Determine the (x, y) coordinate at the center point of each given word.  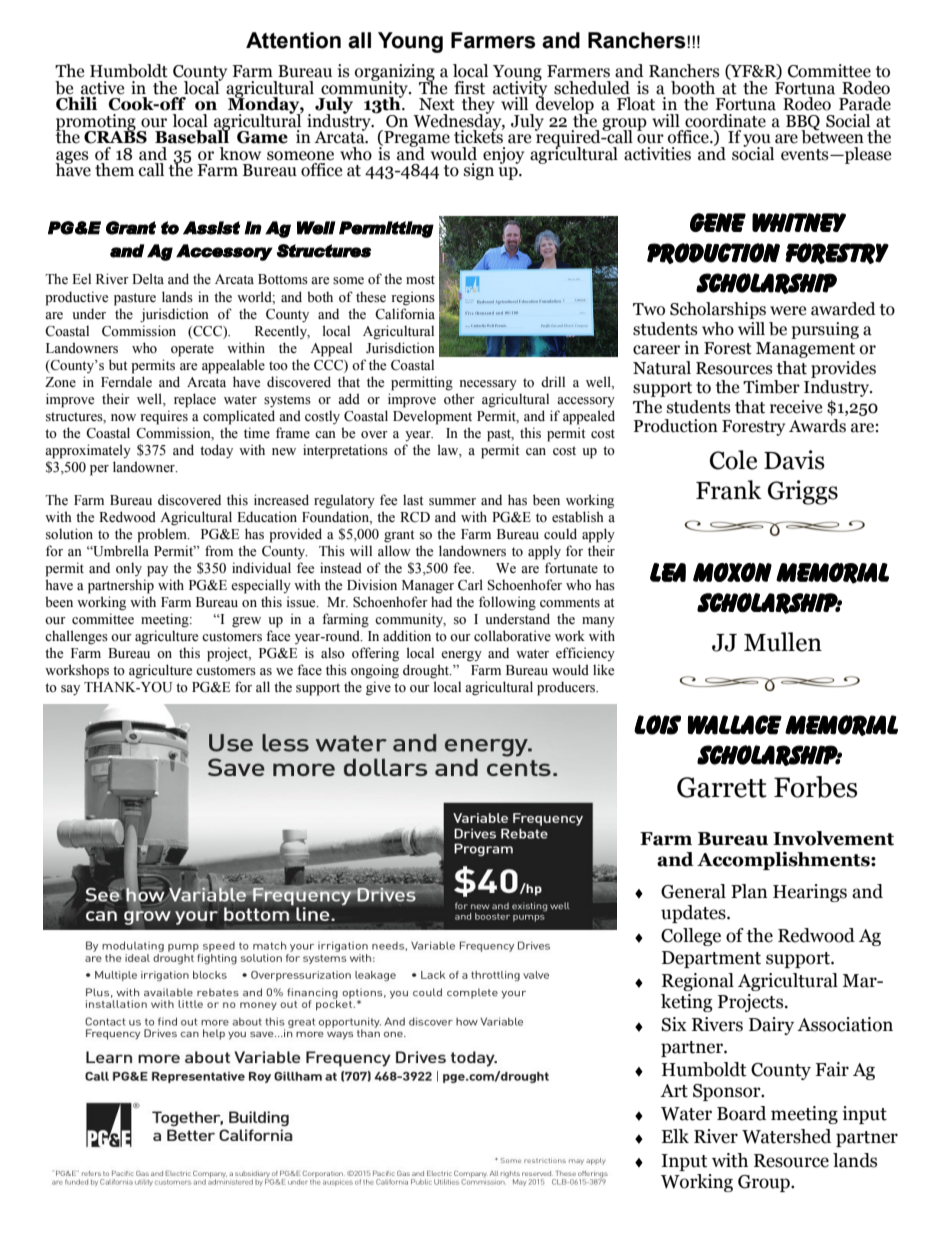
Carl (470, 585)
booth (693, 88)
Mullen (783, 642)
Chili (76, 104)
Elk (675, 1136)
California (405, 314)
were (788, 311)
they (478, 106)
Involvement (833, 838)
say (70, 690)
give (378, 688)
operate (192, 350)
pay (157, 571)
